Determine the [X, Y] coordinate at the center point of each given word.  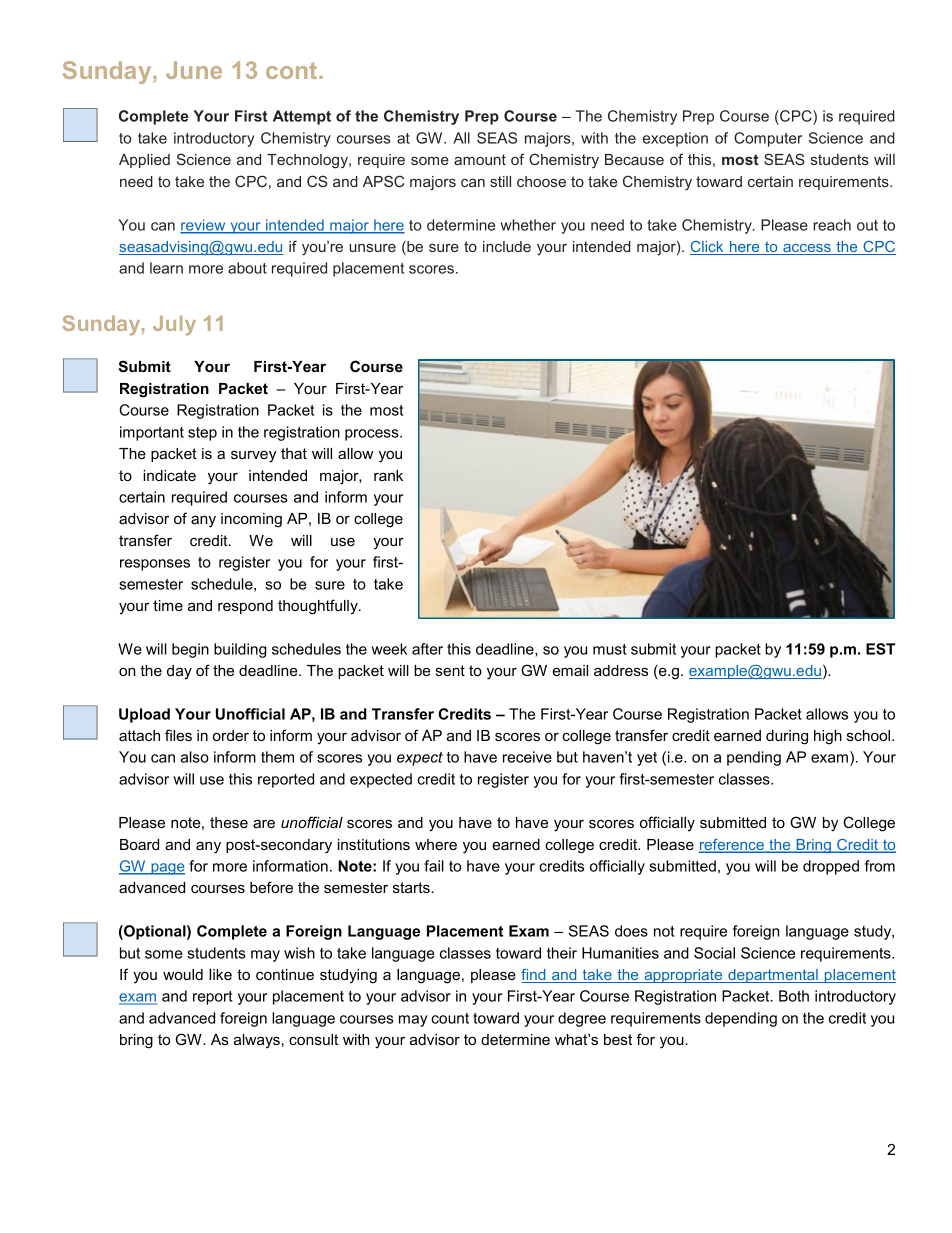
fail [434, 866]
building [240, 650]
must [610, 649]
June [194, 70]
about [247, 268]
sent [450, 670]
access [807, 249]
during [787, 737]
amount [480, 159]
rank [388, 475]
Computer [768, 139]
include [507, 246]
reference [732, 846]
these [229, 822]
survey [253, 457]
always [257, 1041]
